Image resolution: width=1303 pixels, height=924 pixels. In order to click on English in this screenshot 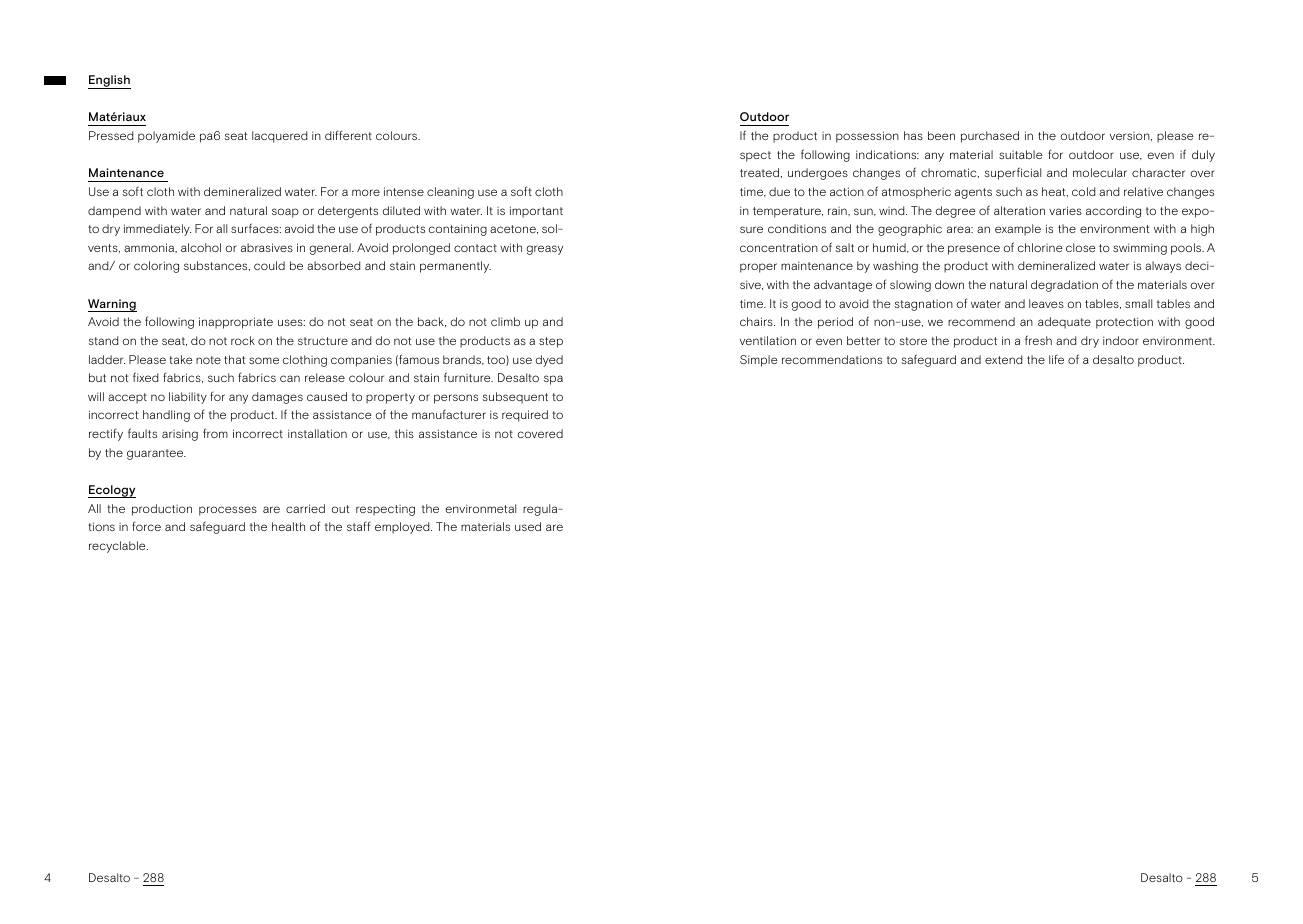, I will do `click(109, 82)`.
